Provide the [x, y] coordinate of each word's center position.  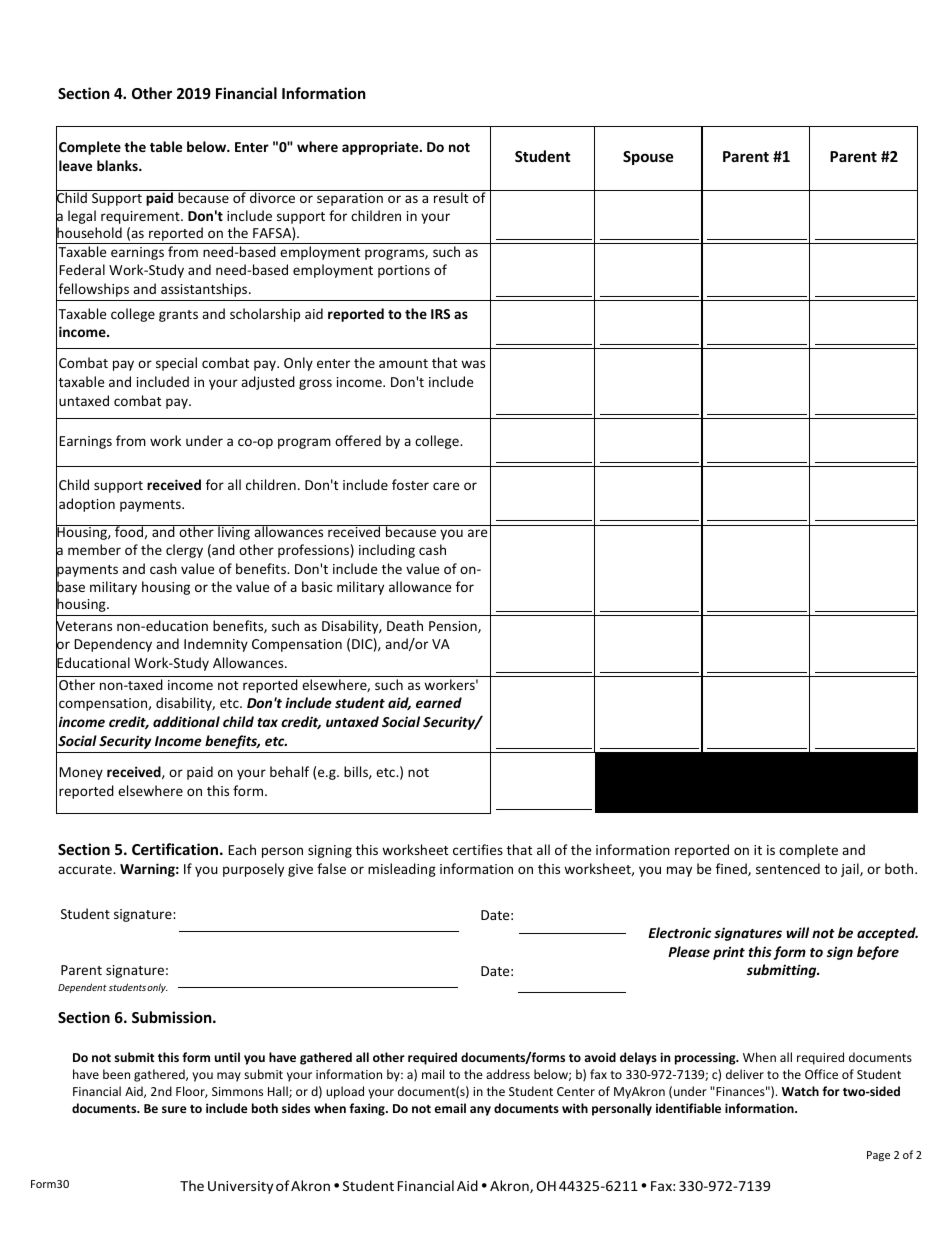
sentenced [788, 868]
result [451, 196]
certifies [478, 849]
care [446, 486]
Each [242, 849]
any [480, 1111]
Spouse [648, 158]
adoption [87, 505]
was [473, 364]
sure [174, 1109]
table [166, 146]
